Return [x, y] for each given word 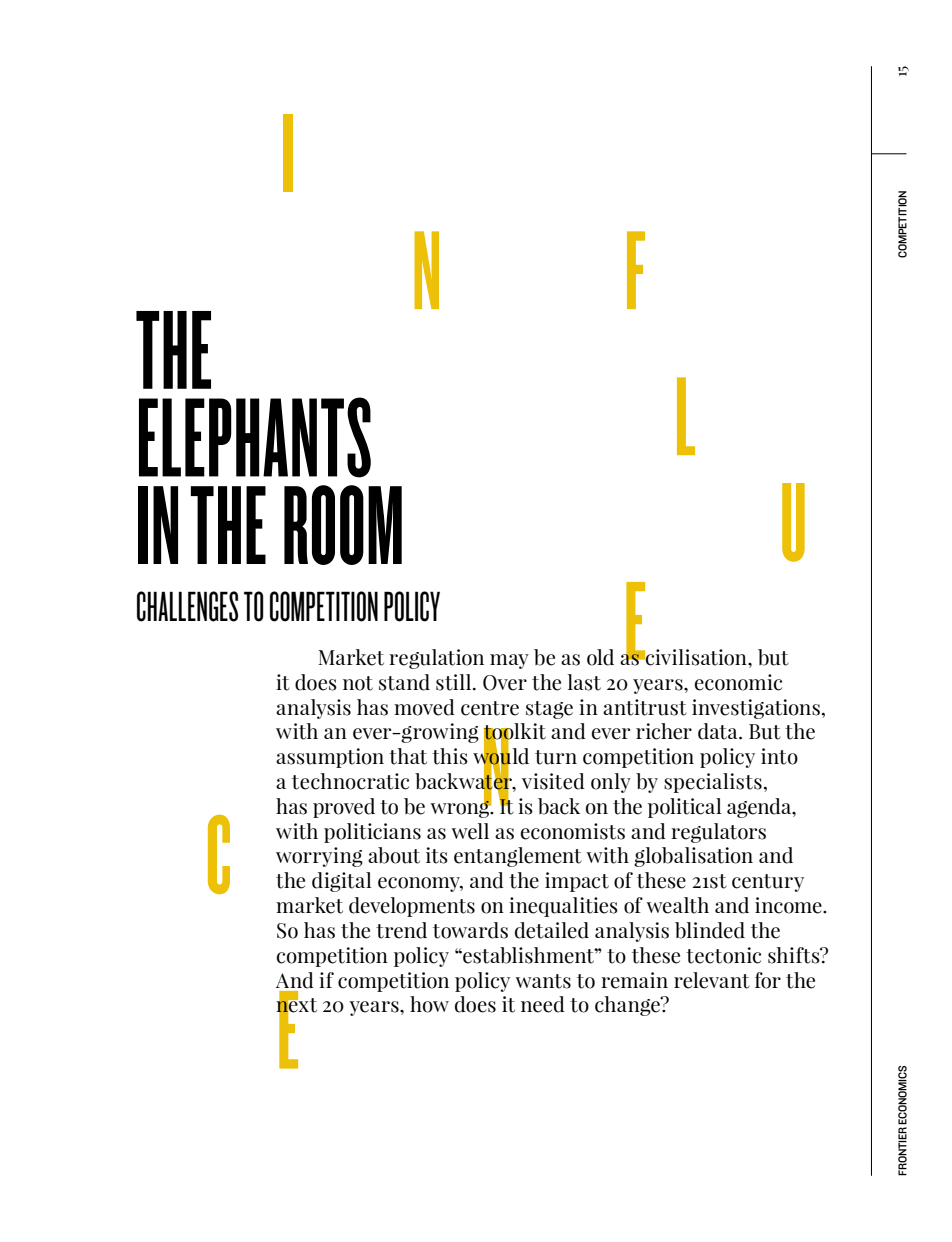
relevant [712, 980]
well [470, 831]
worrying [319, 857]
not [358, 683]
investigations [756, 709]
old [600, 657]
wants [543, 981]
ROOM [343, 525]
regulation [436, 659]
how [429, 1004]
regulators [718, 833]
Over [505, 683]
